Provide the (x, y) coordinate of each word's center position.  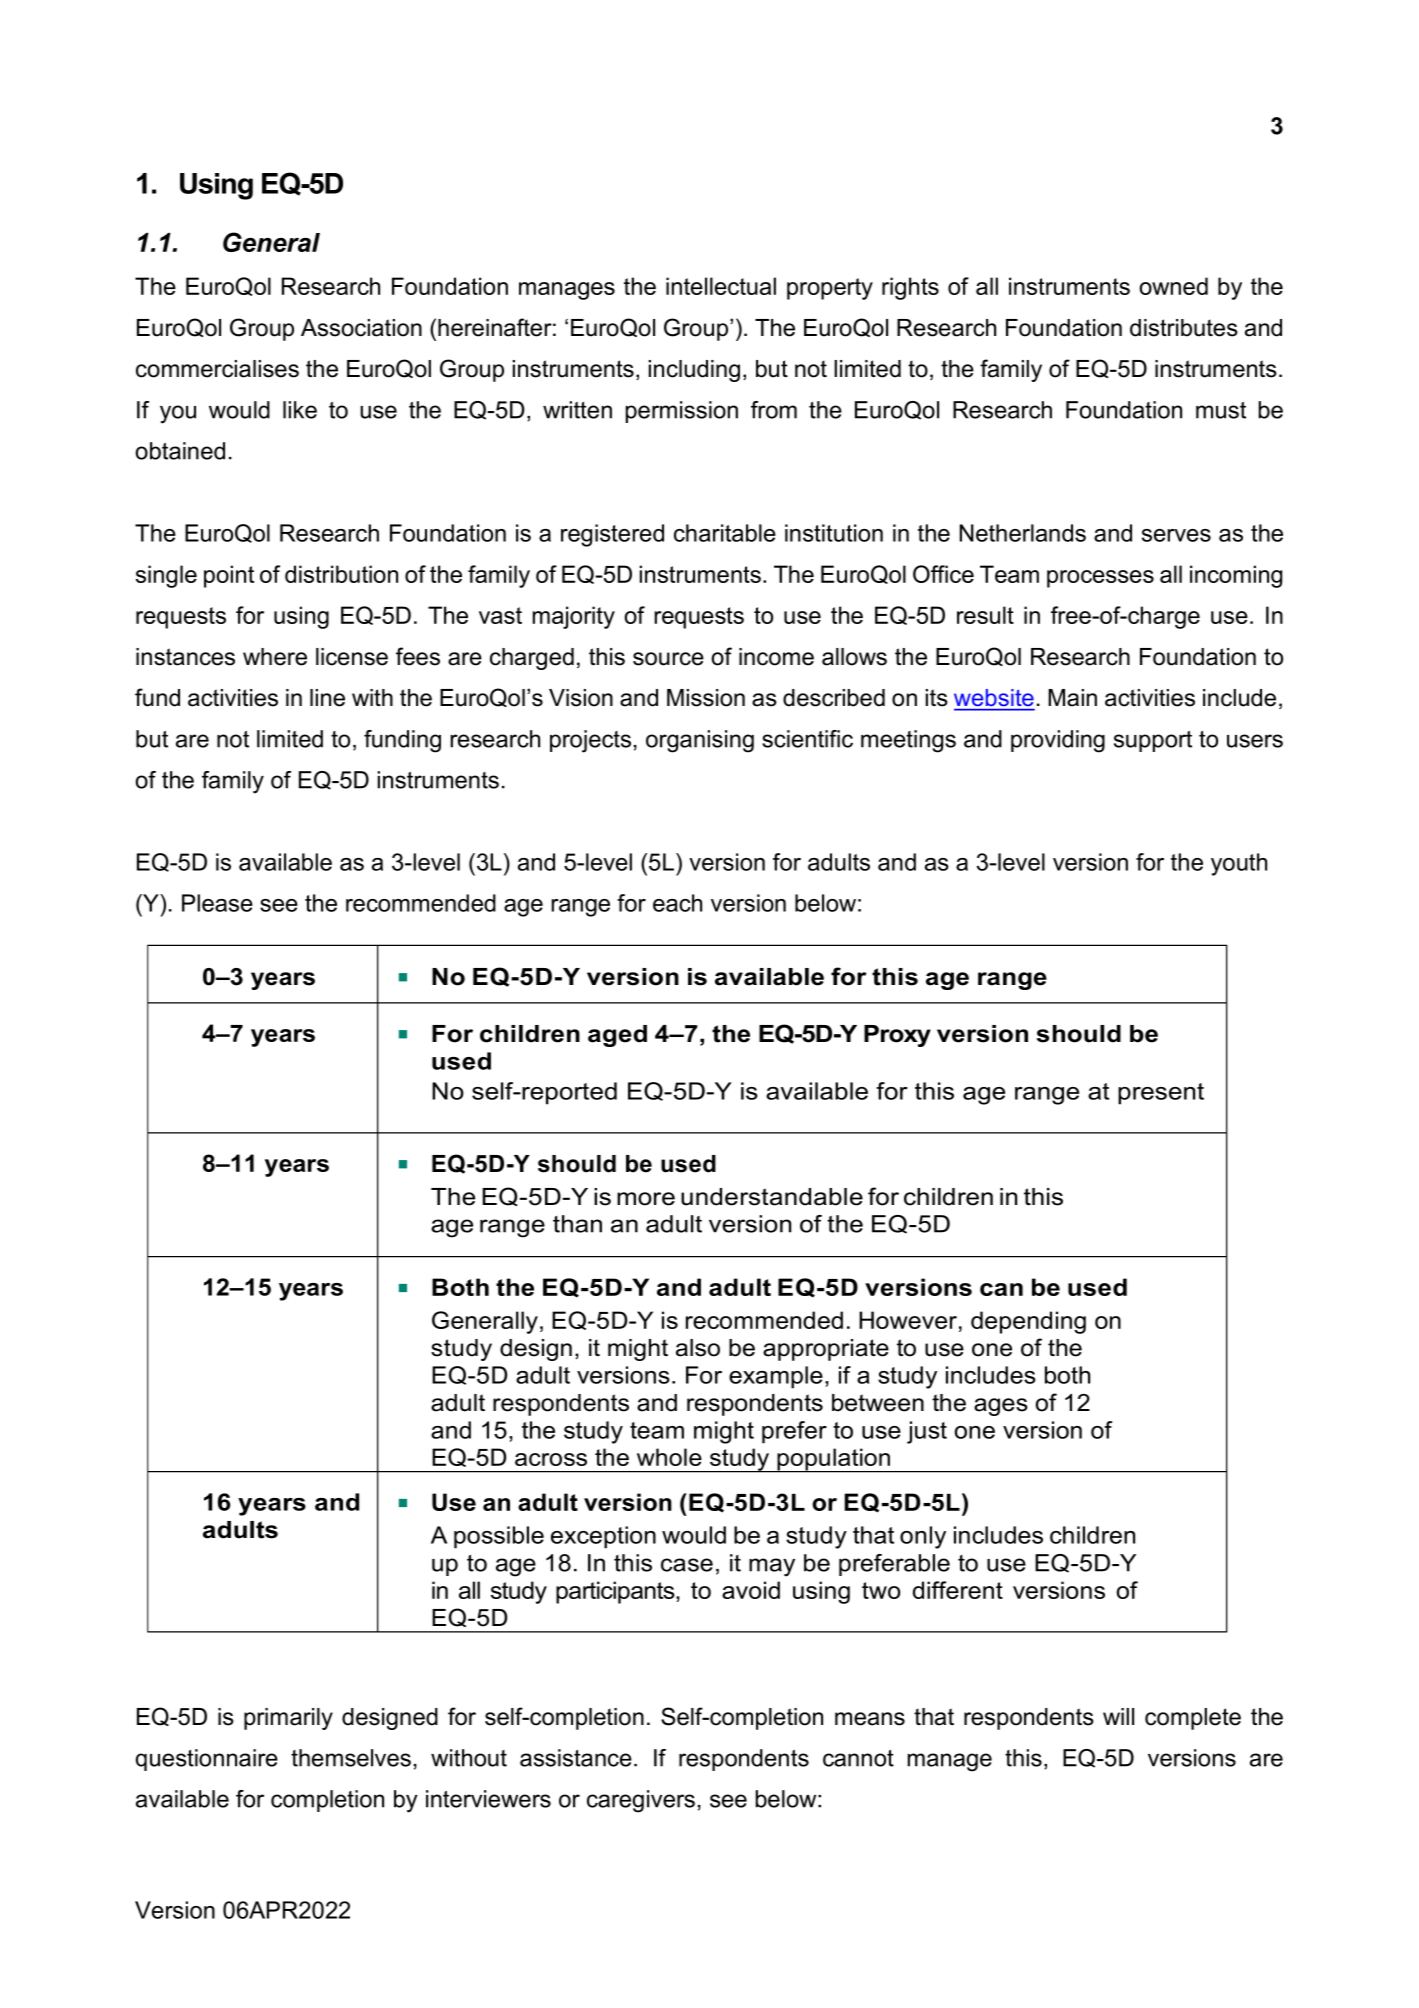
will (1118, 1716)
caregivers (641, 1801)
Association (361, 328)
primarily (288, 1719)
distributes (1184, 328)
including (694, 371)
